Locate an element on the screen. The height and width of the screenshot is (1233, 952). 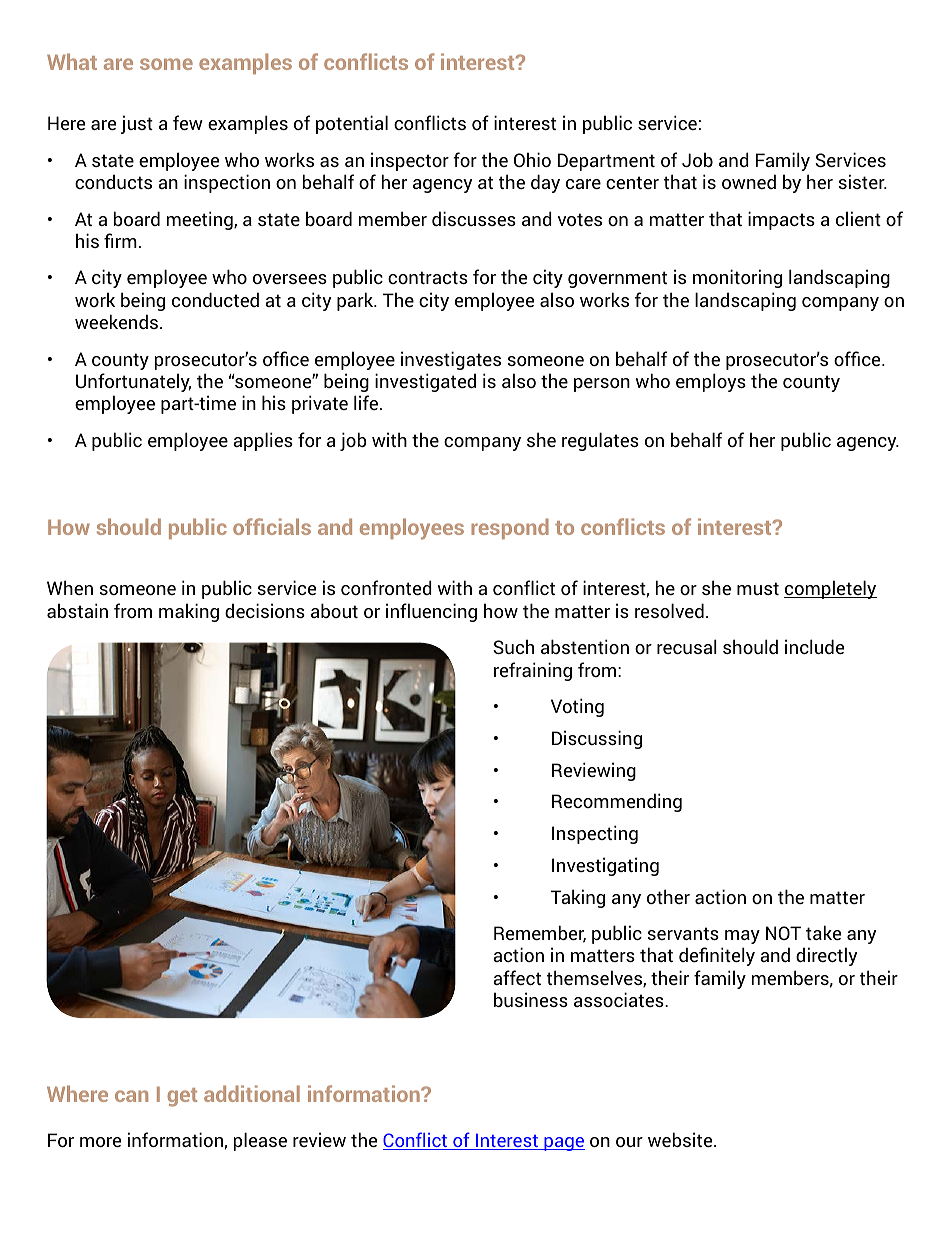
get is located at coordinates (182, 1097).
